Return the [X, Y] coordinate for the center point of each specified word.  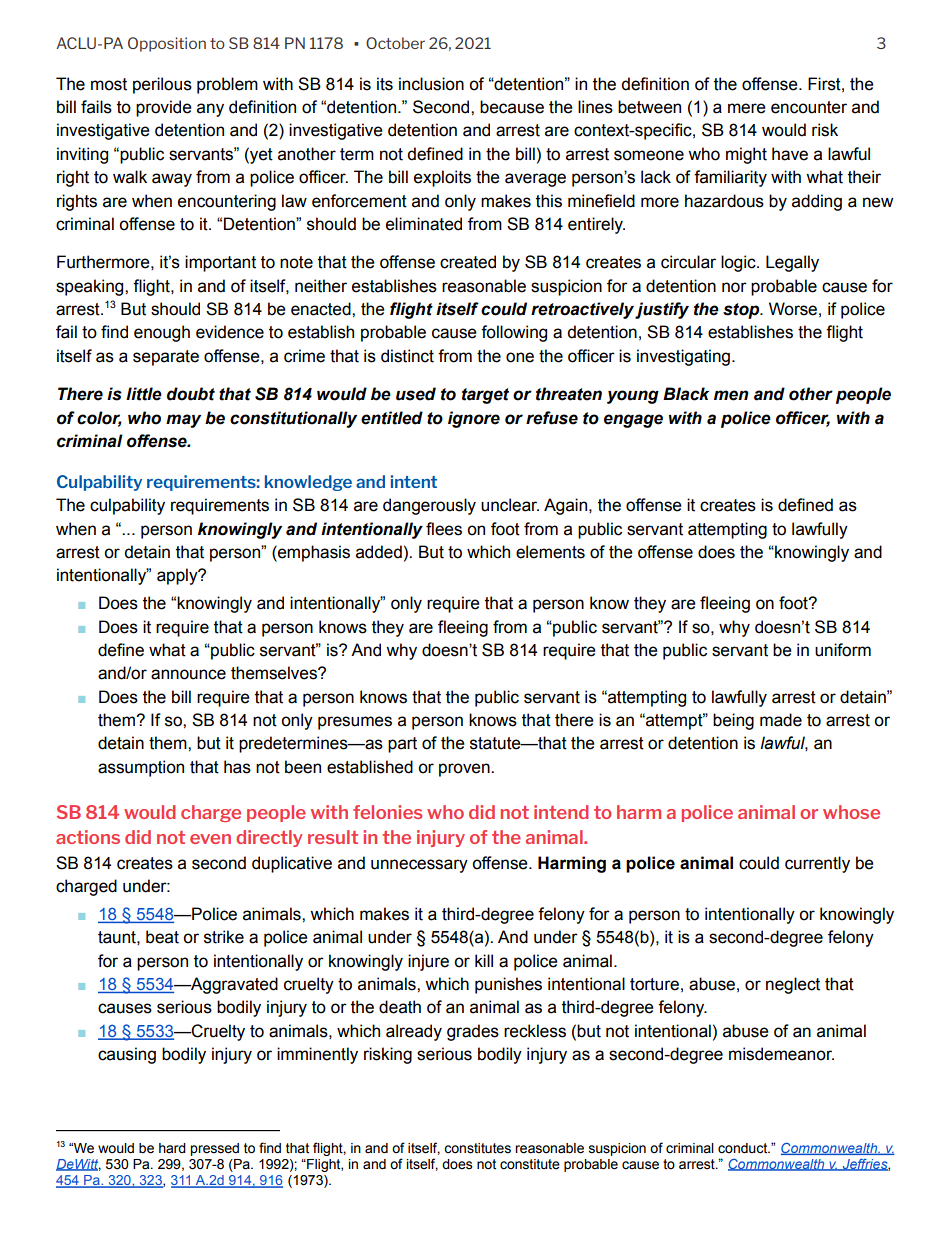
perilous [162, 85]
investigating [683, 357]
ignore [474, 419]
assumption [141, 768]
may [183, 421]
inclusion [431, 84]
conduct [744, 1148]
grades [473, 1032]
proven [465, 770]
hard [172, 1148]
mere [747, 108]
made [781, 720]
